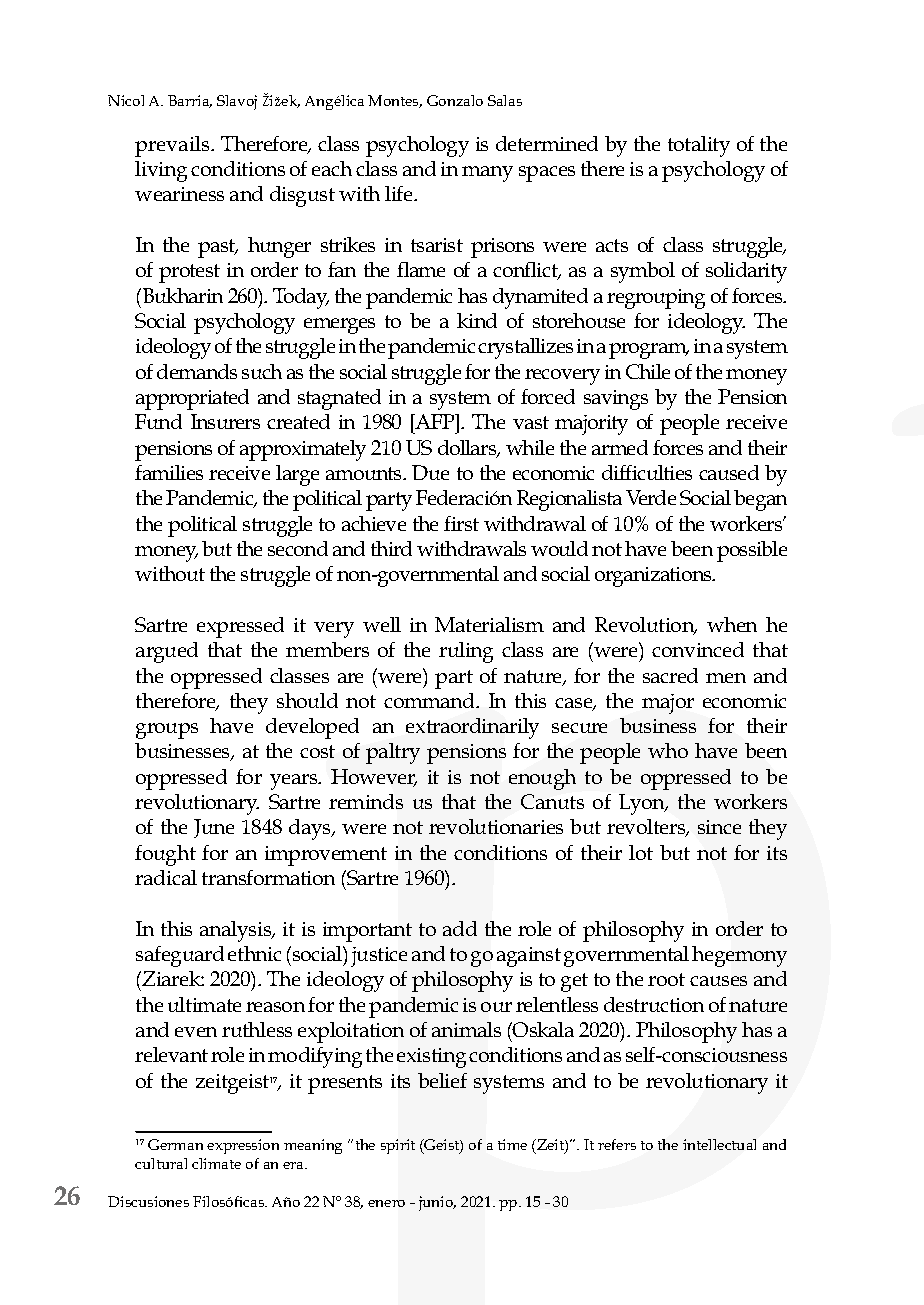 The width and height of the screenshot is (924, 1305). Describe the element at coordinates (169, 472) in the screenshot. I see `families` at that location.
